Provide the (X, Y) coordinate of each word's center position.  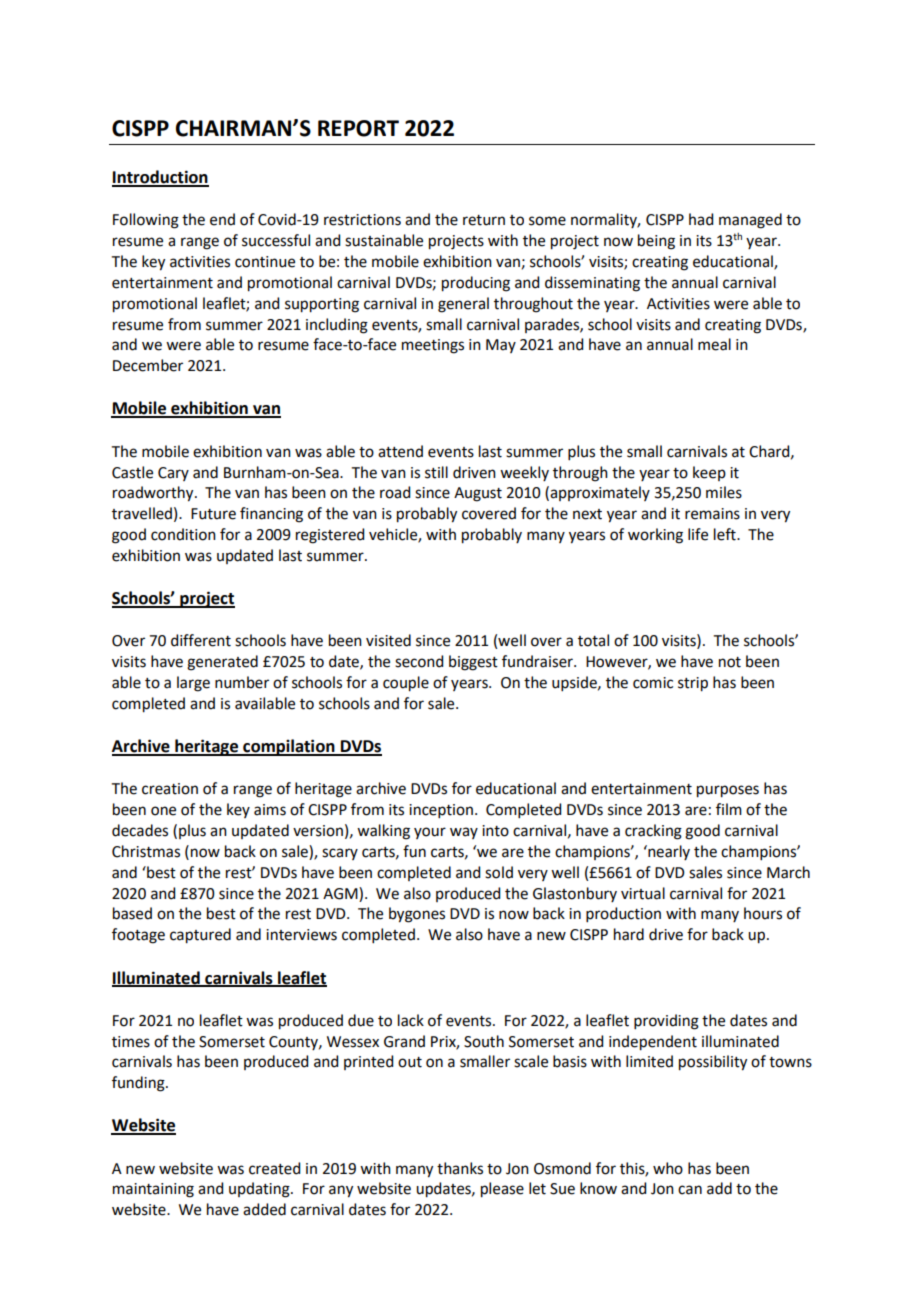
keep (709, 473)
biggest (473, 663)
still (436, 472)
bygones (417, 915)
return (484, 220)
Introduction (160, 178)
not (730, 662)
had (701, 219)
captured (200, 936)
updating (260, 1190)
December (148, 365)
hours (763, 913)
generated (222, 663)
